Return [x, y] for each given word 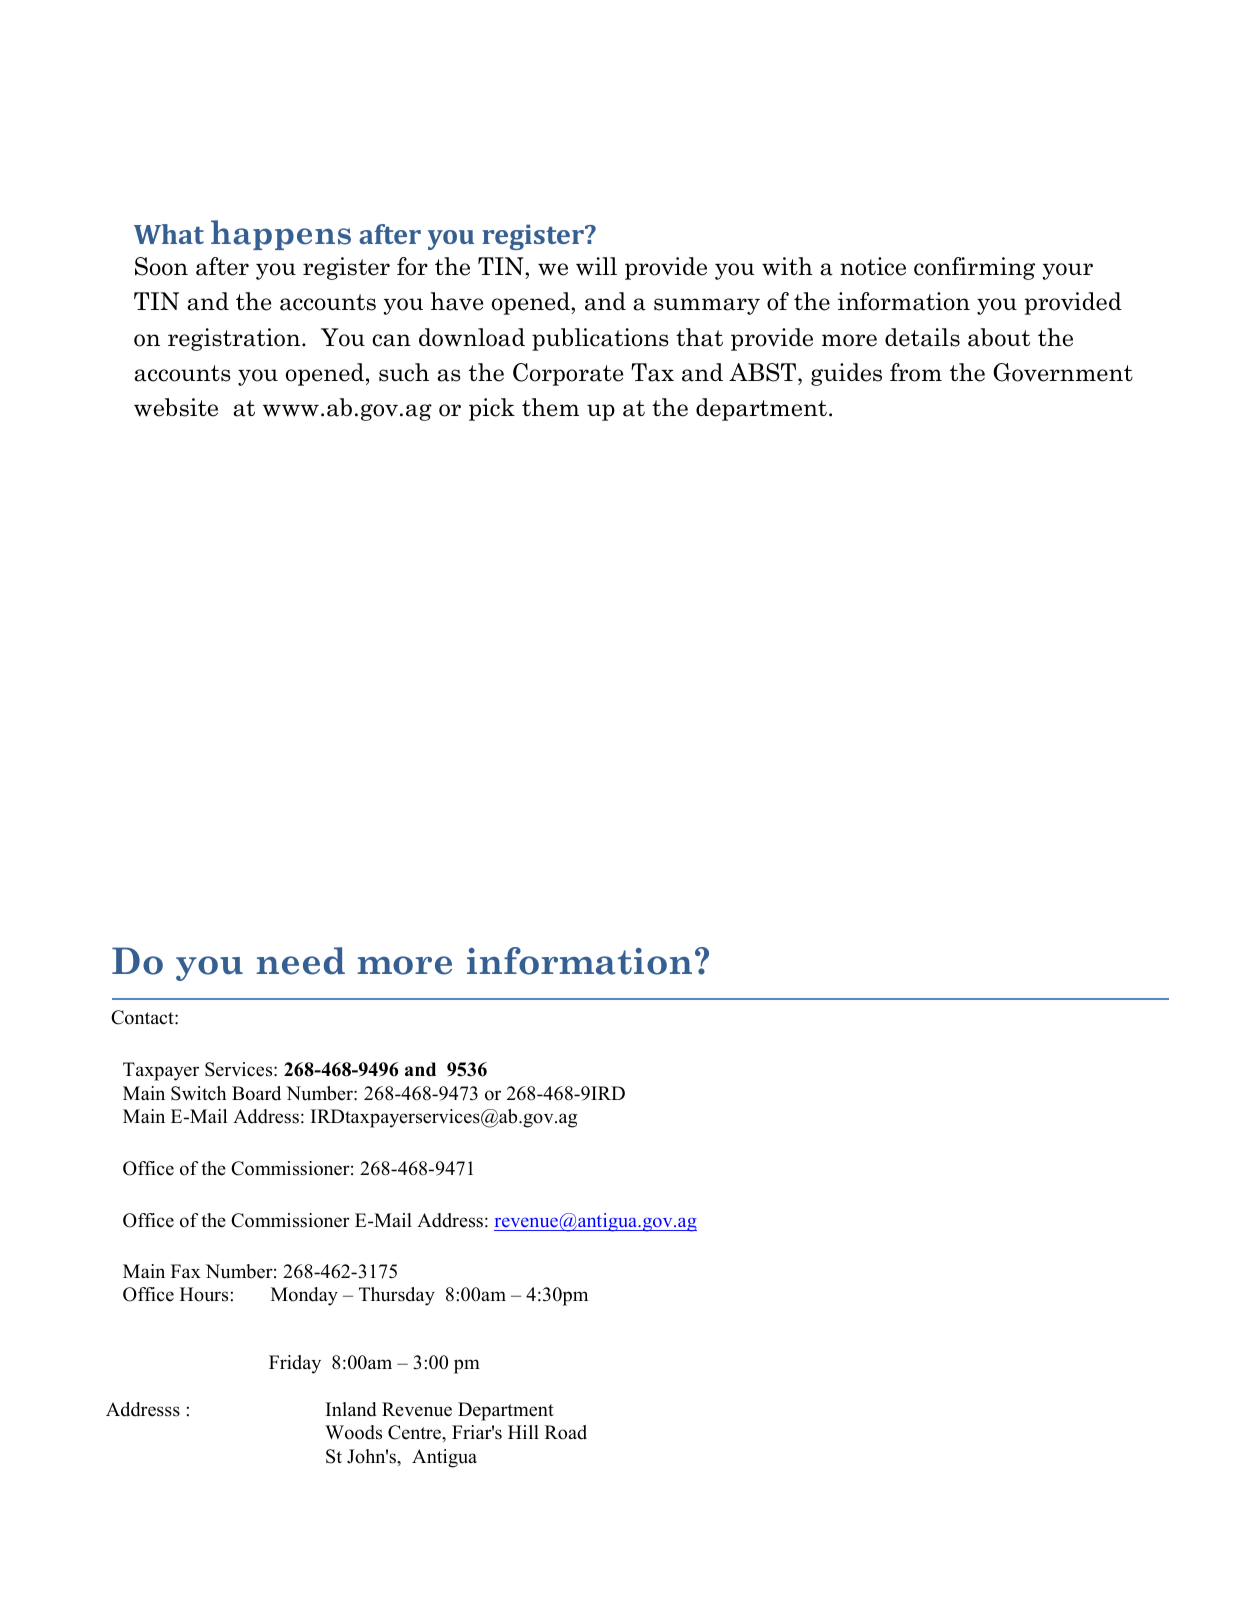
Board [256, 1093]
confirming [974, 268]
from [916, 372]
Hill [523, 1432]
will [596, 266]
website [176, 407]
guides [846, 374]
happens [281, 235]
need [301, 961]
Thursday [397, 1296]
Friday [295, 1364]
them [550, 407]
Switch [198, 1093]
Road [566, 1432]
